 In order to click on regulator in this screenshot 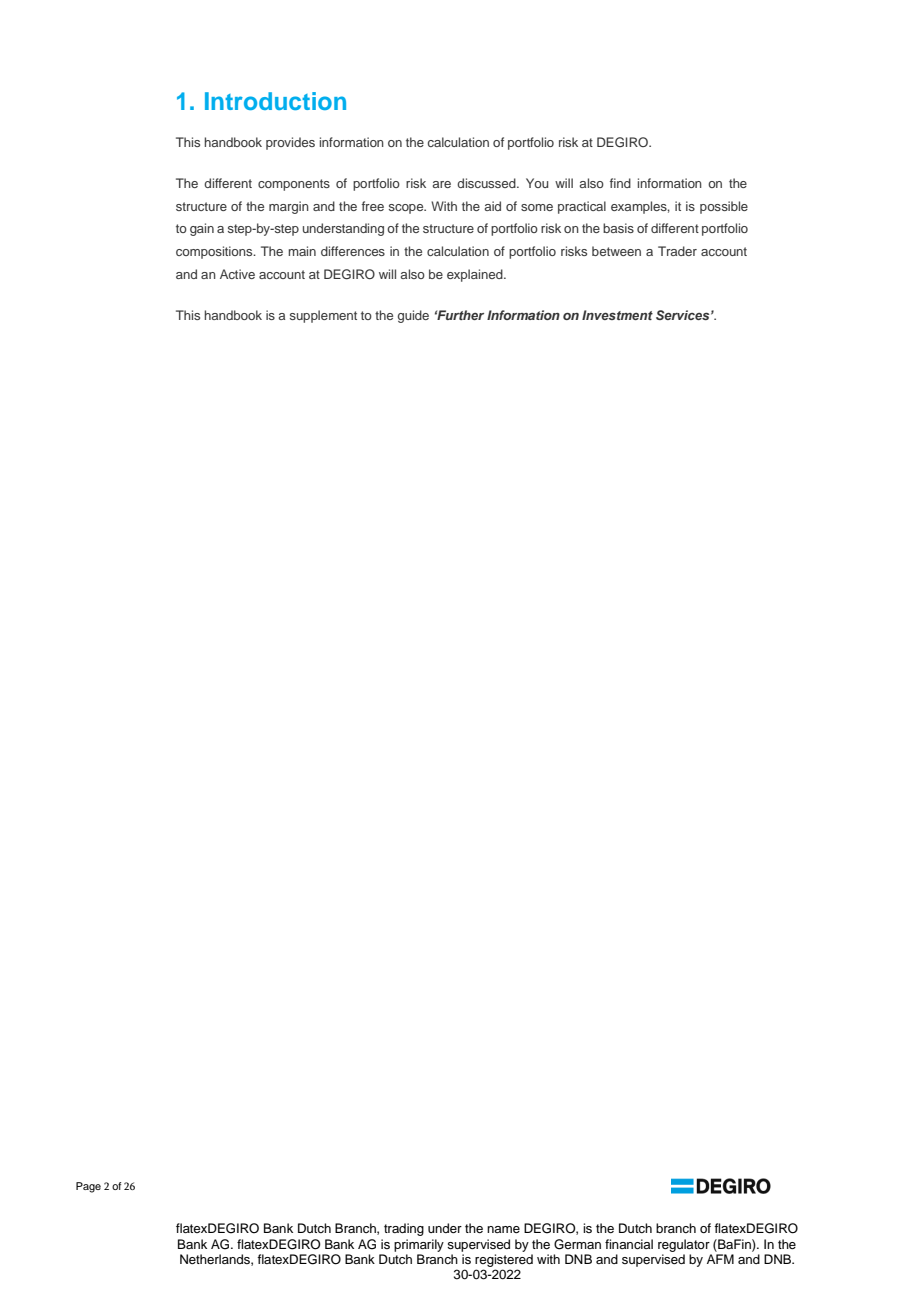, I will do `click(684, 1245)`.
